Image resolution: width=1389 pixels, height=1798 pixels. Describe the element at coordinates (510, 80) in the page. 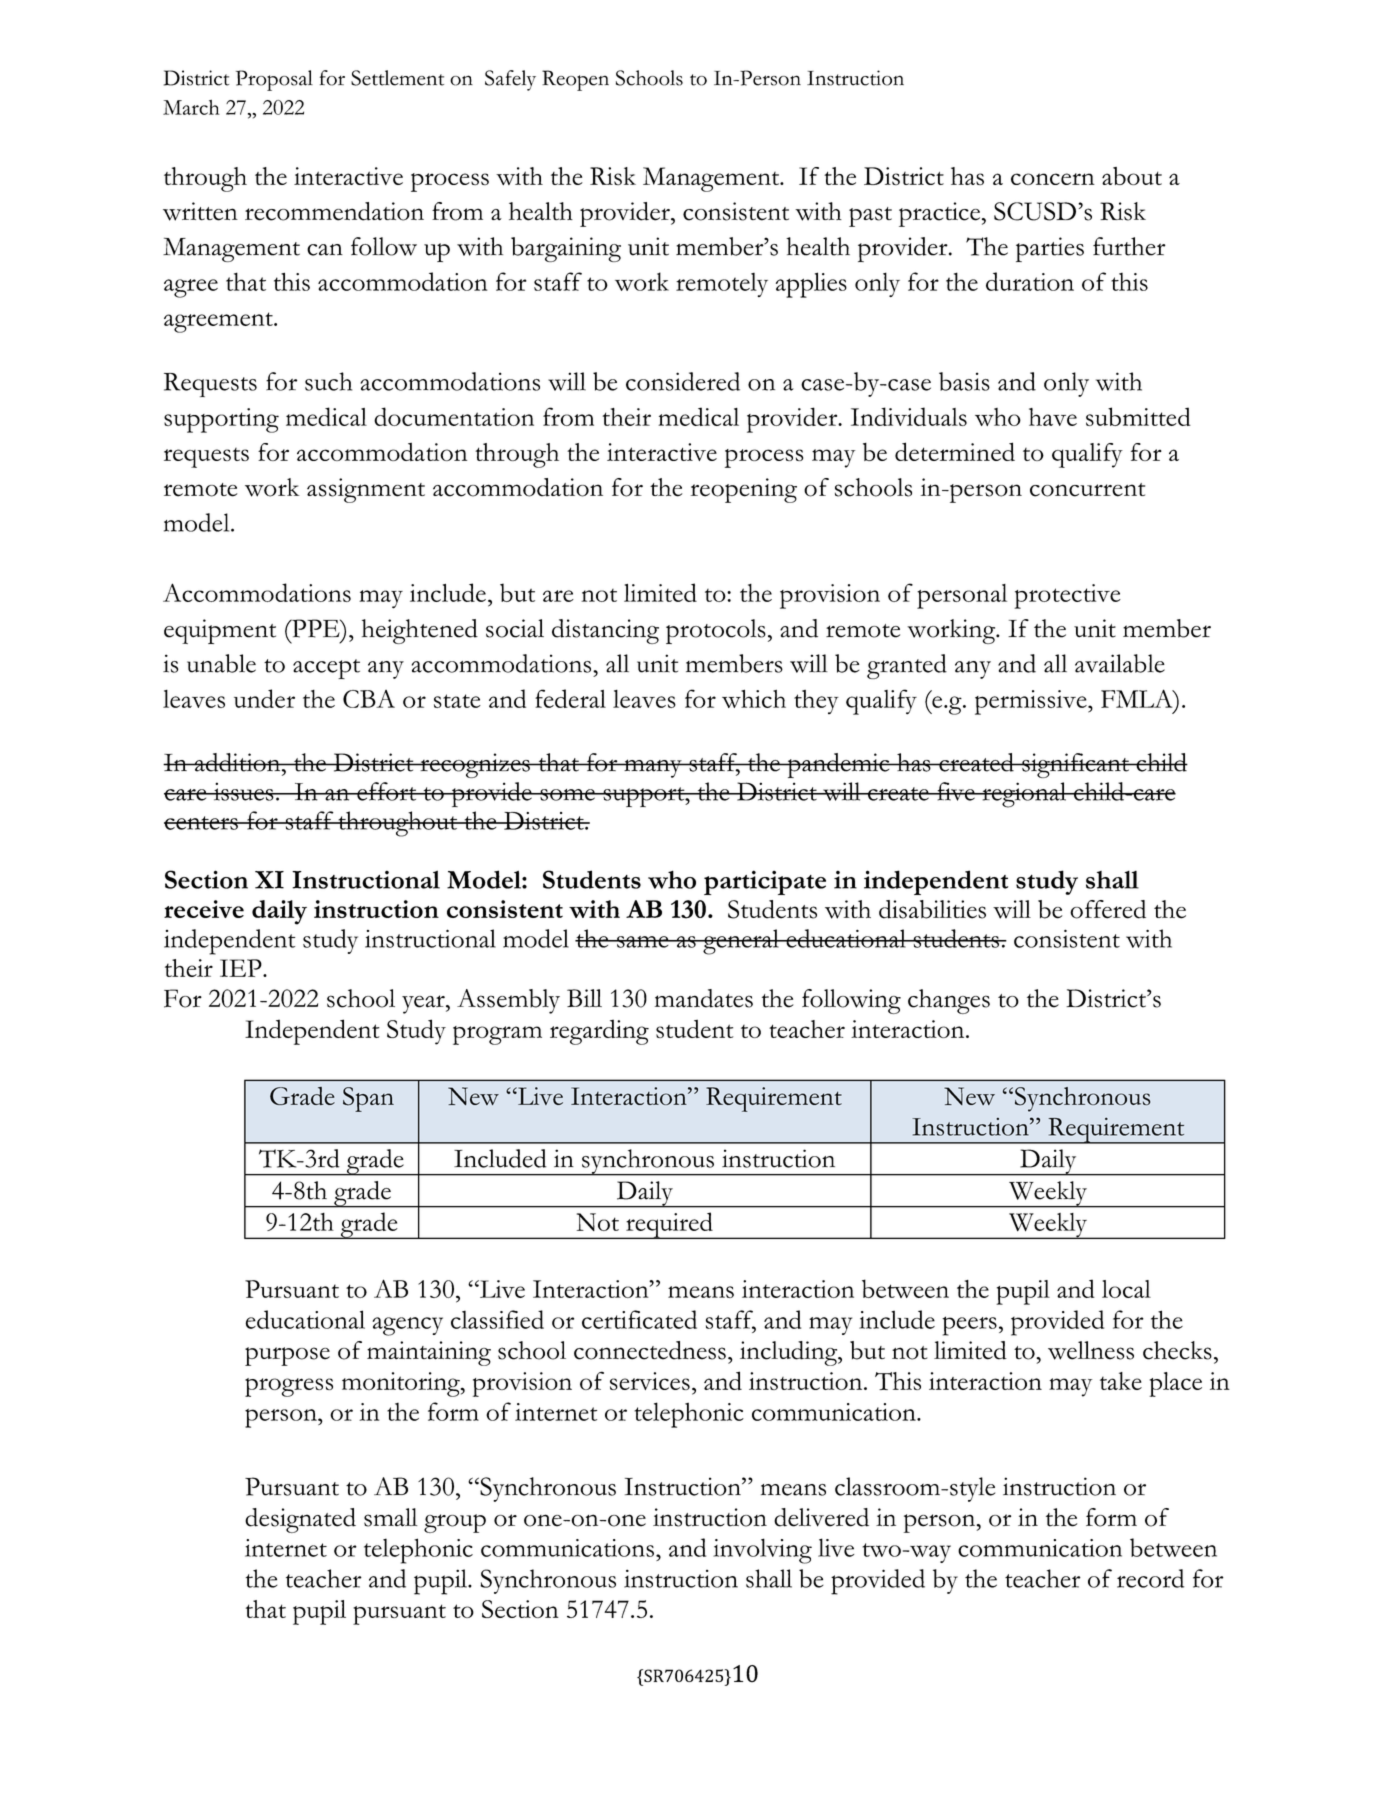

I see `Safely` at that location.
